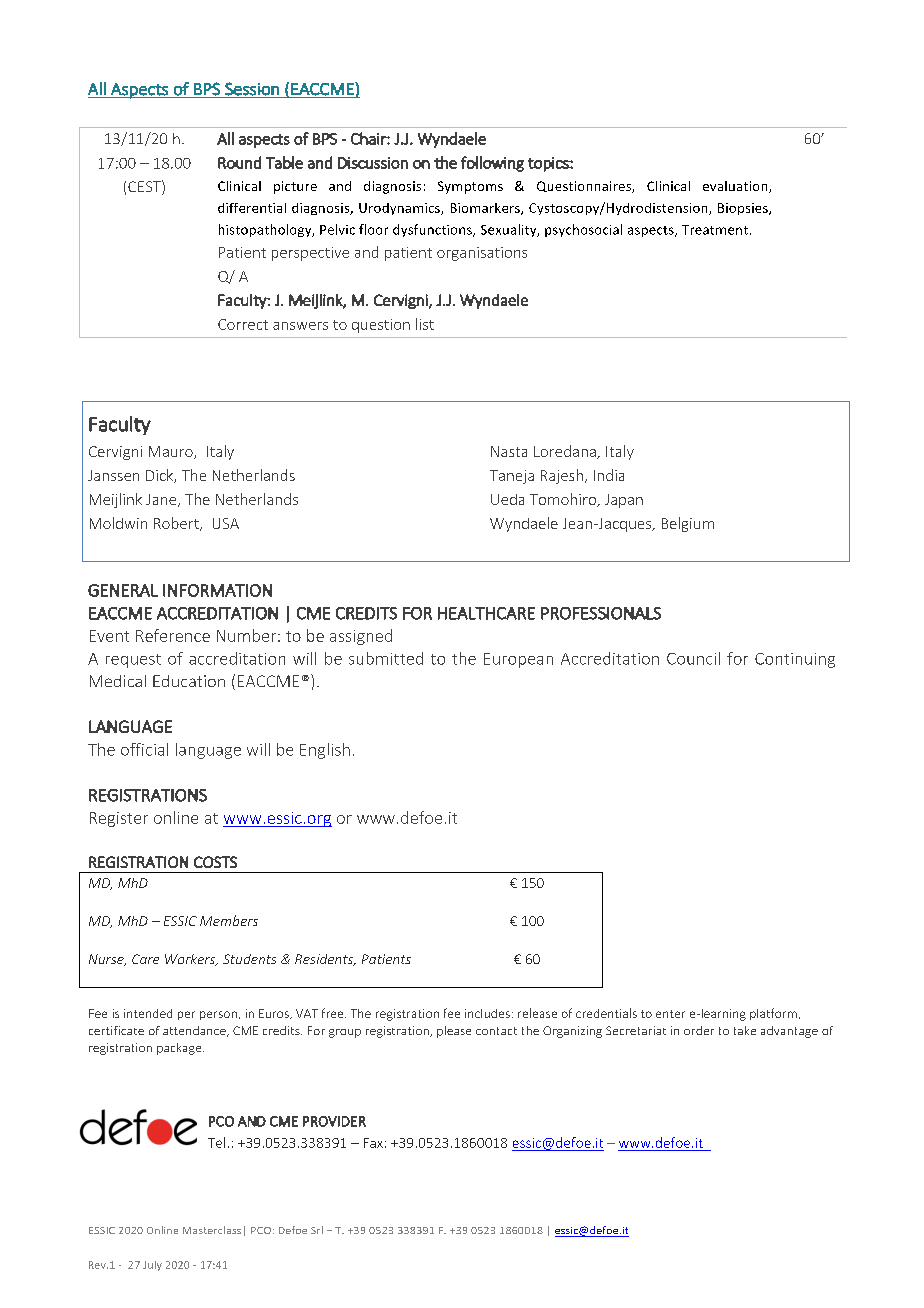 This page has width=924, height=1308. I want to click on Belgium, so click(688, 524).
